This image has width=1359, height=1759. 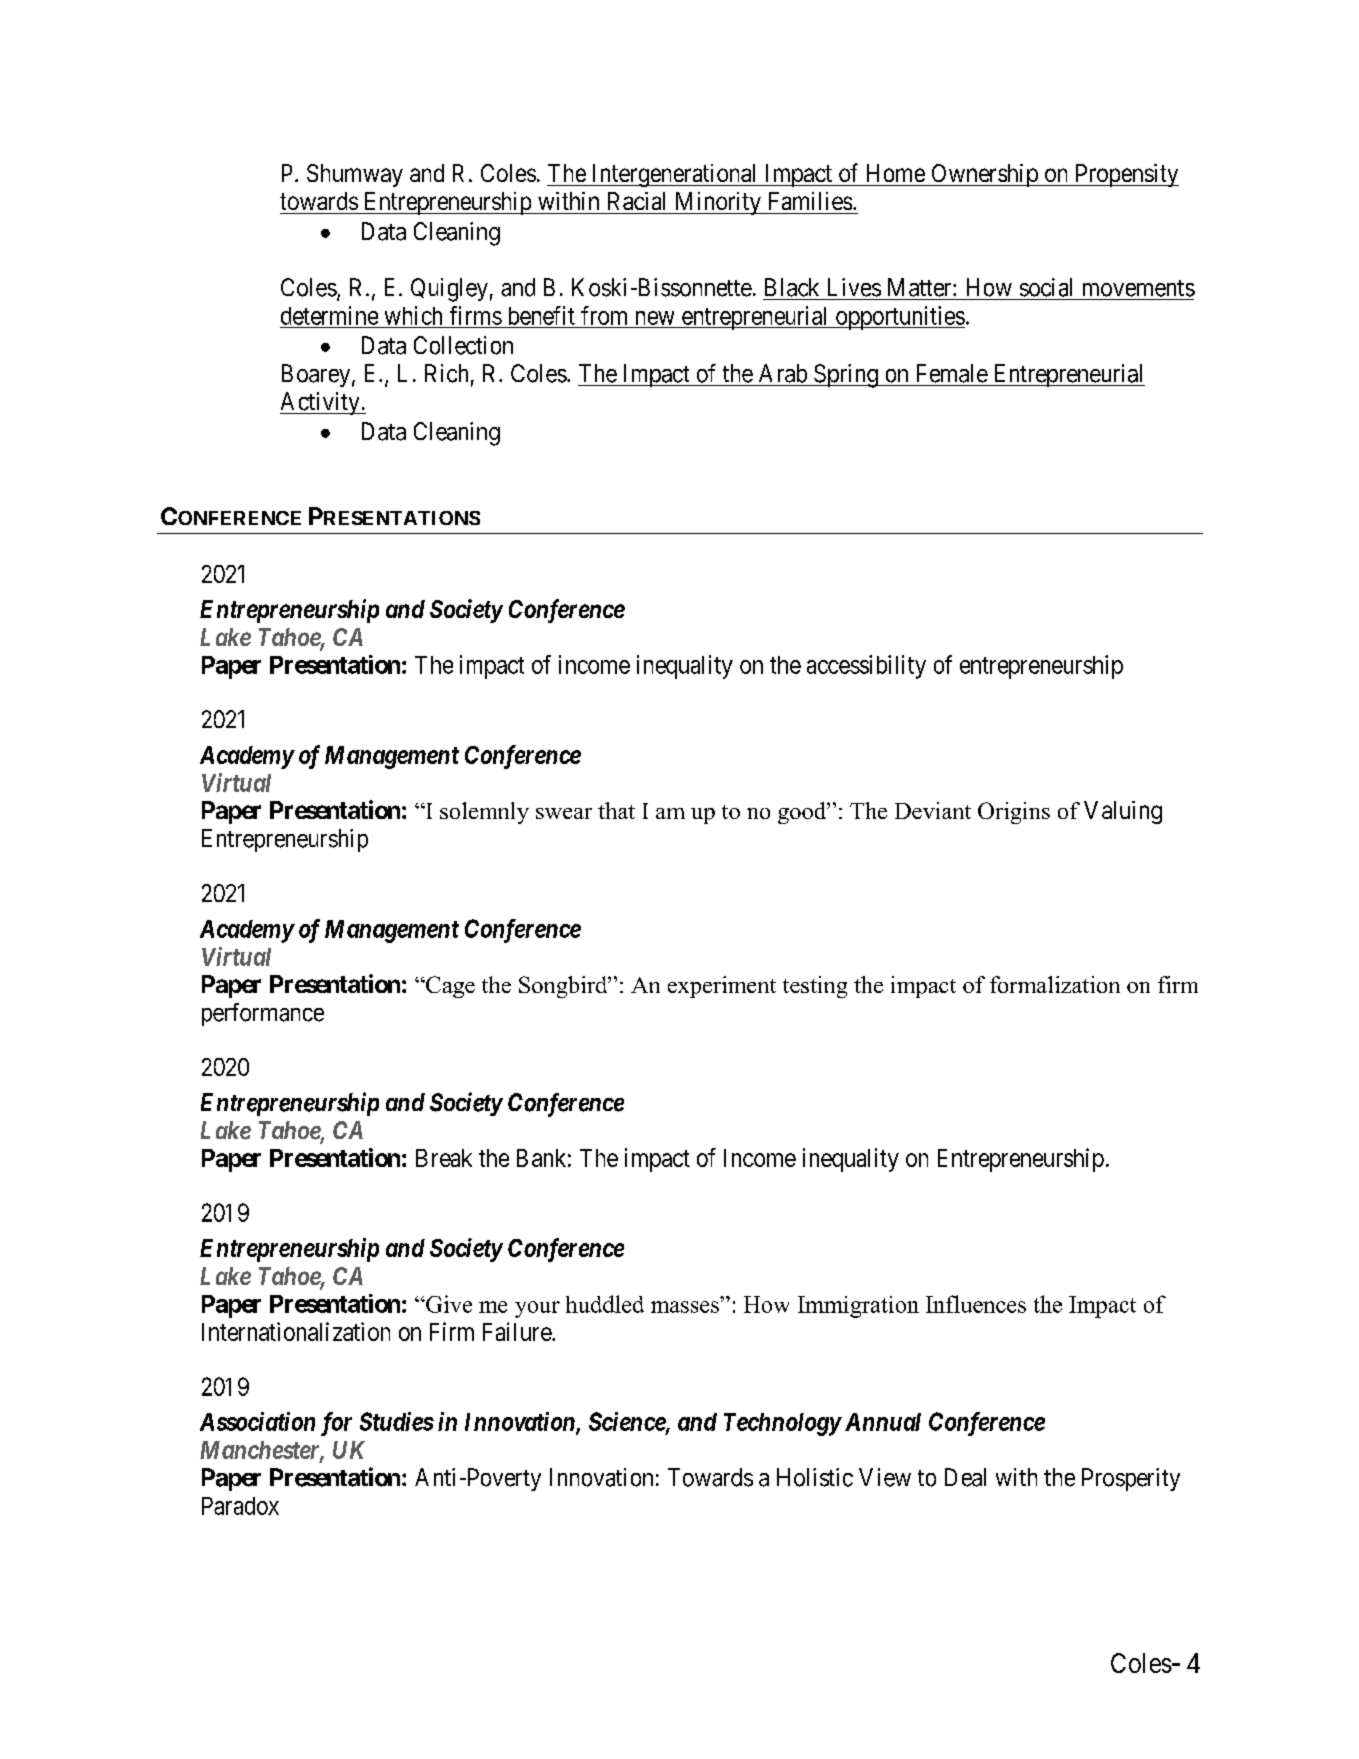 What do you see at coordinates (984, 175) in the image?
I see `Ownership` at bounding box center [984, 175].
